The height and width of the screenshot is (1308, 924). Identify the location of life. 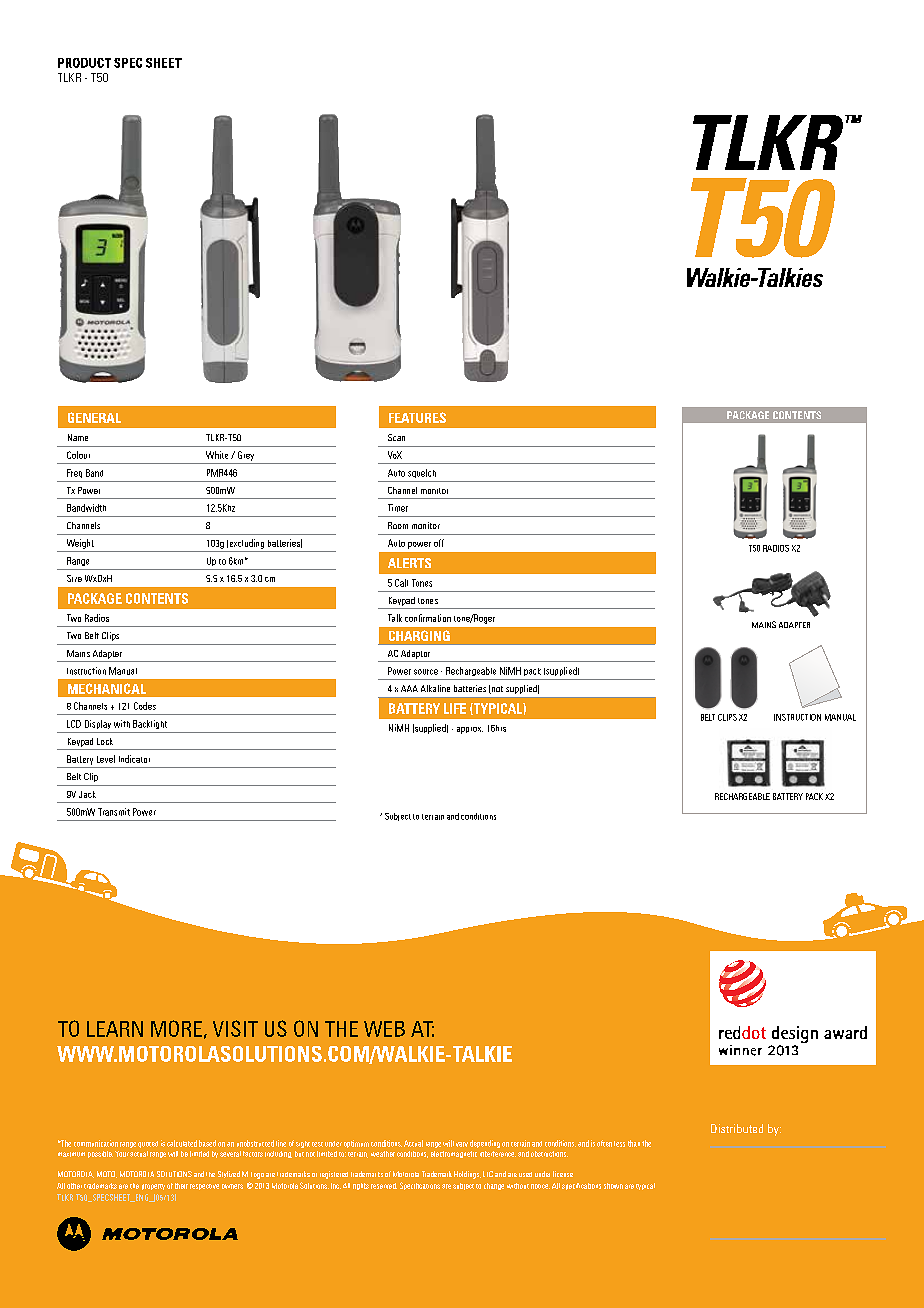
(455, 708).
